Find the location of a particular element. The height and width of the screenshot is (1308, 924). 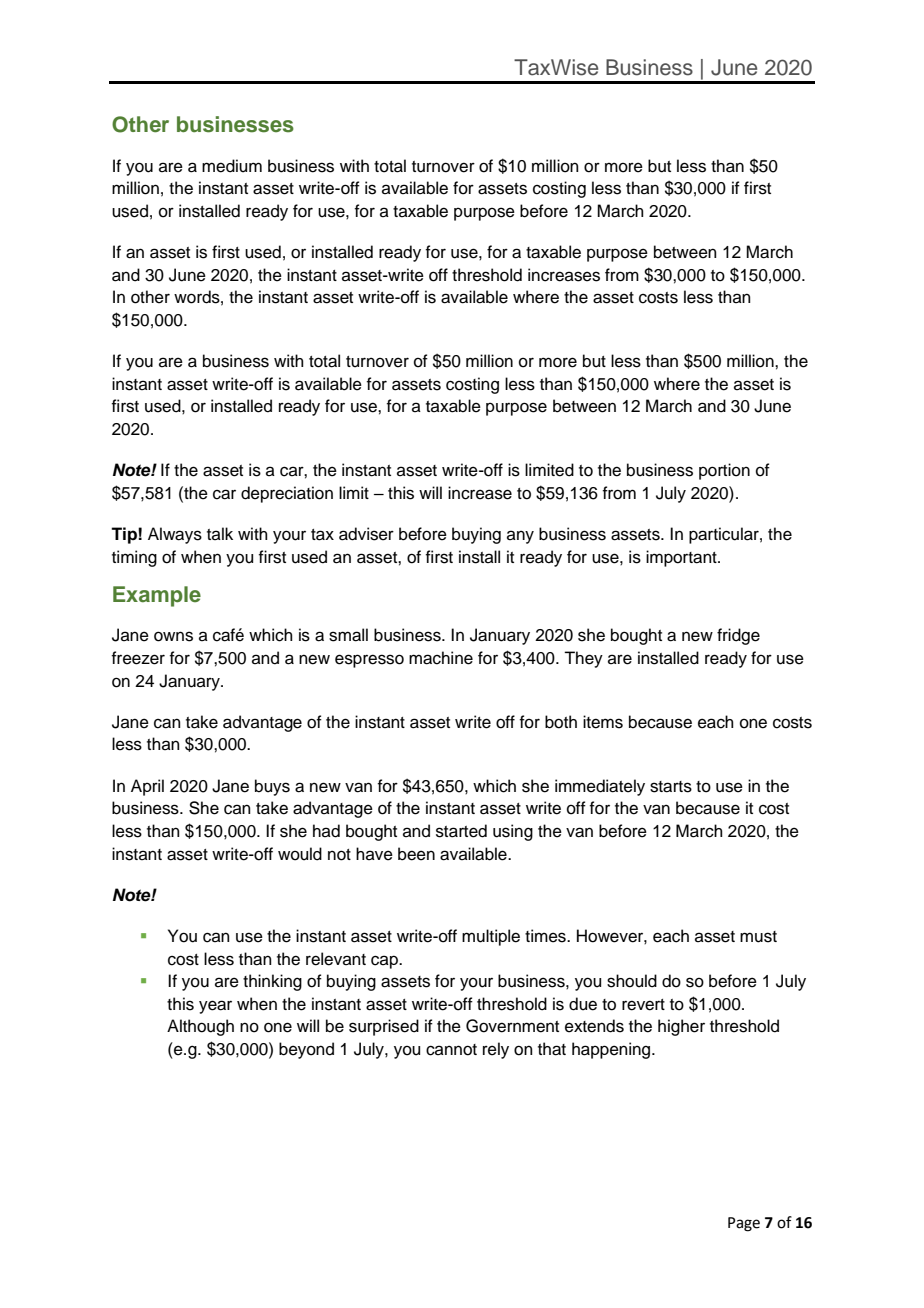

depreciation is located at coordinates (287, 494).
